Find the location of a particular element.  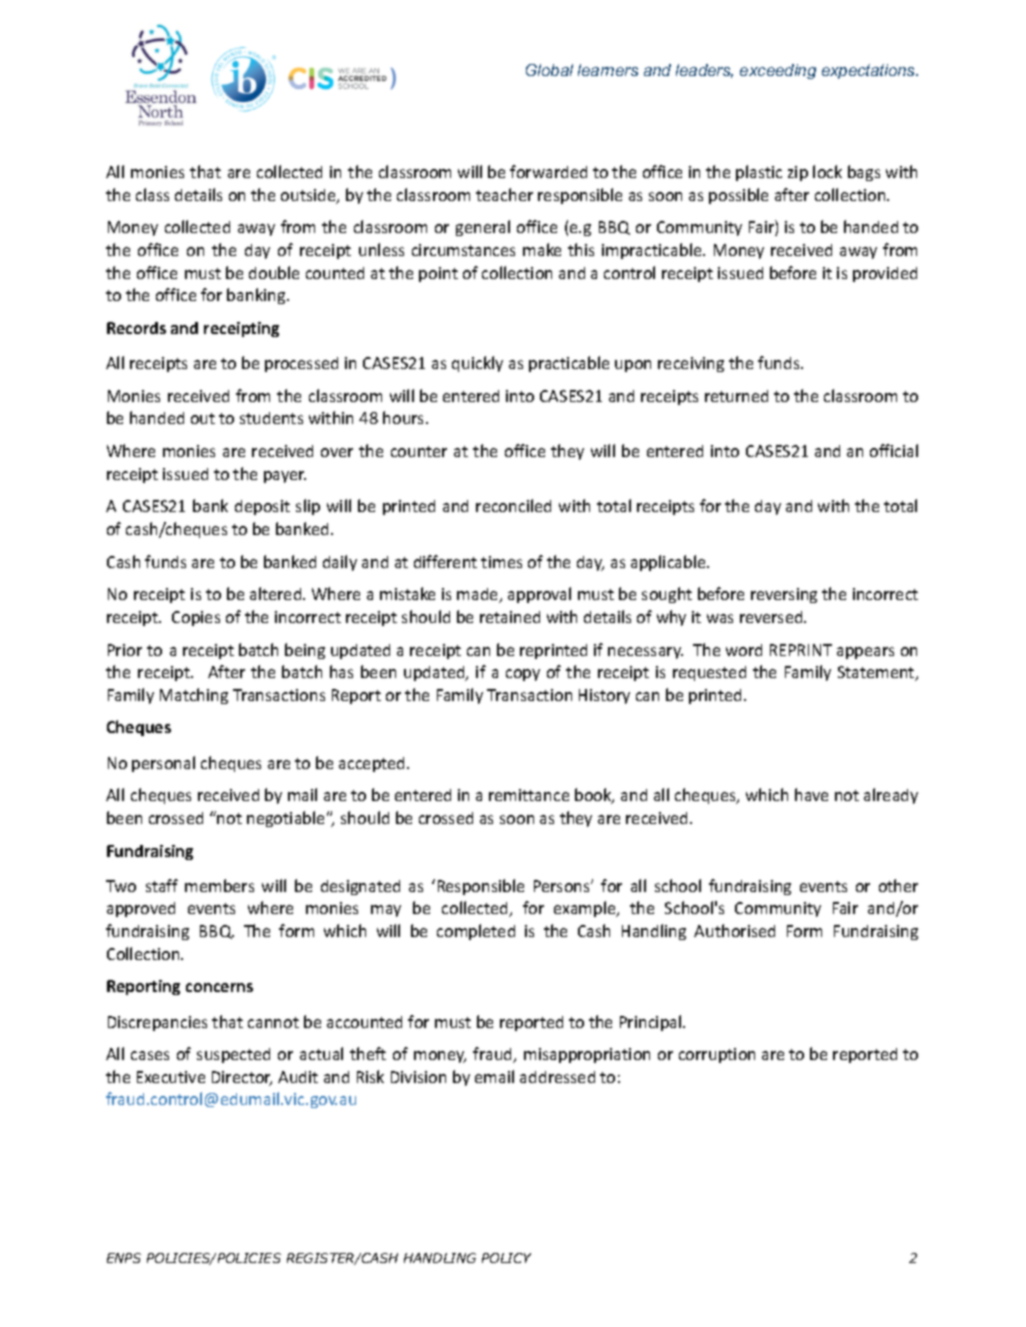

completed is located at coordinates (476, 932).
